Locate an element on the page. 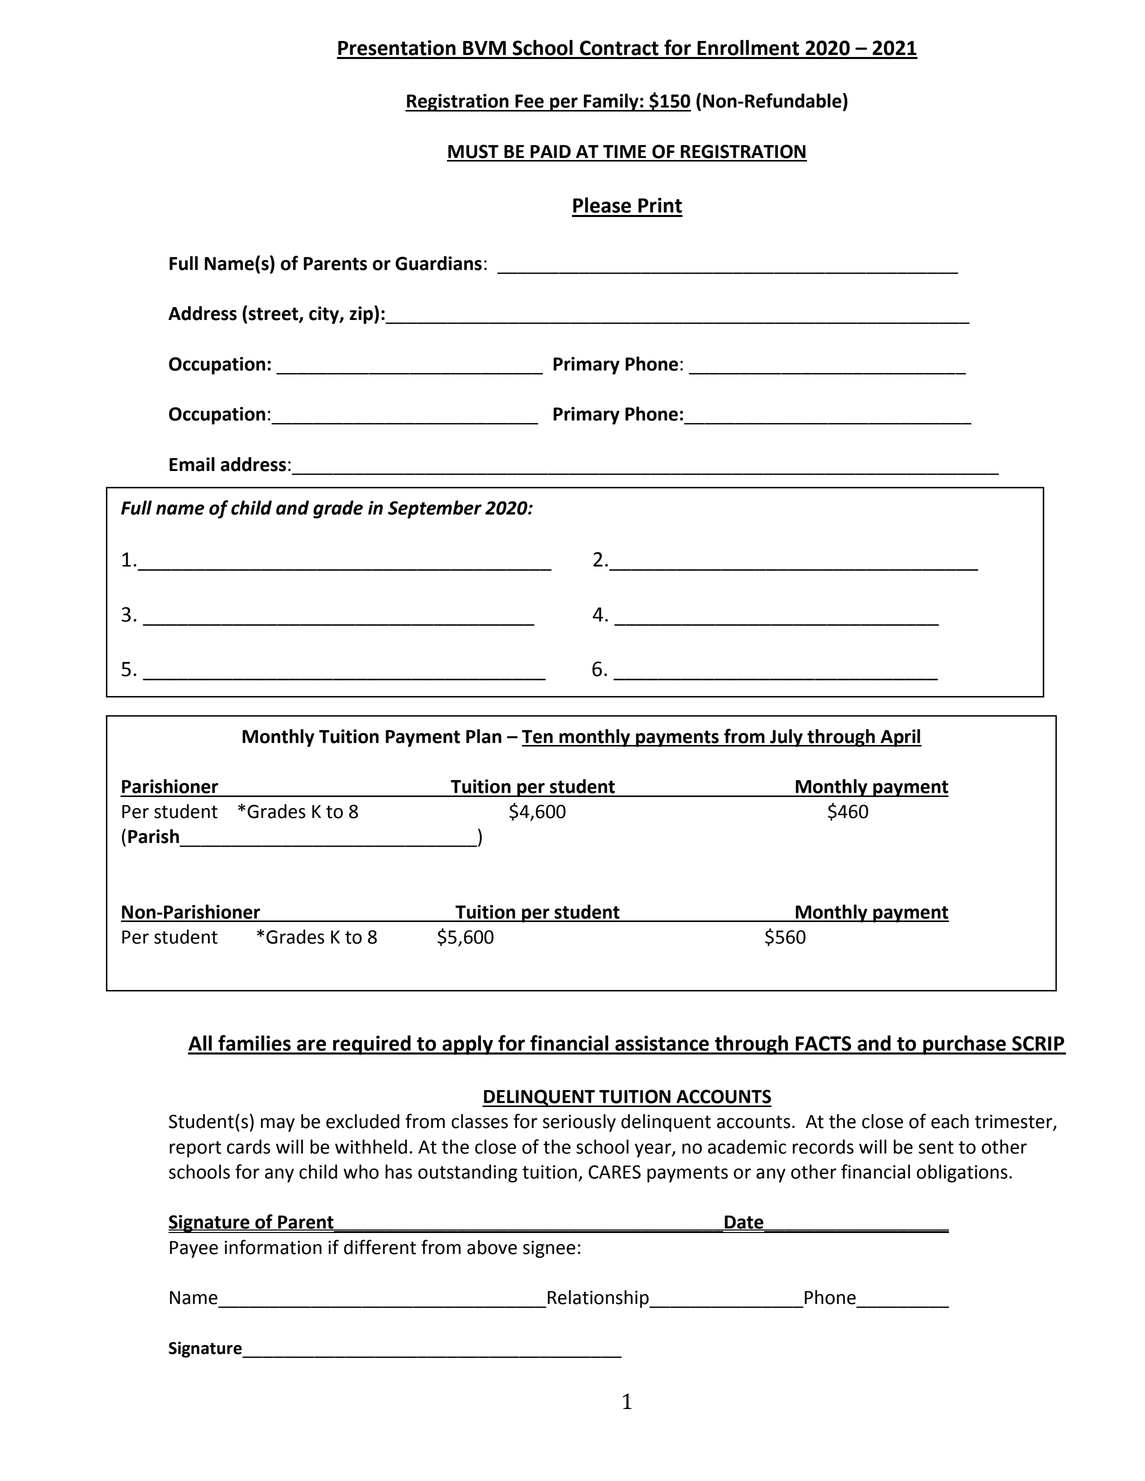 The height and width of the page is (1481, 1145). Plan is located at coordinates (484, 736).
